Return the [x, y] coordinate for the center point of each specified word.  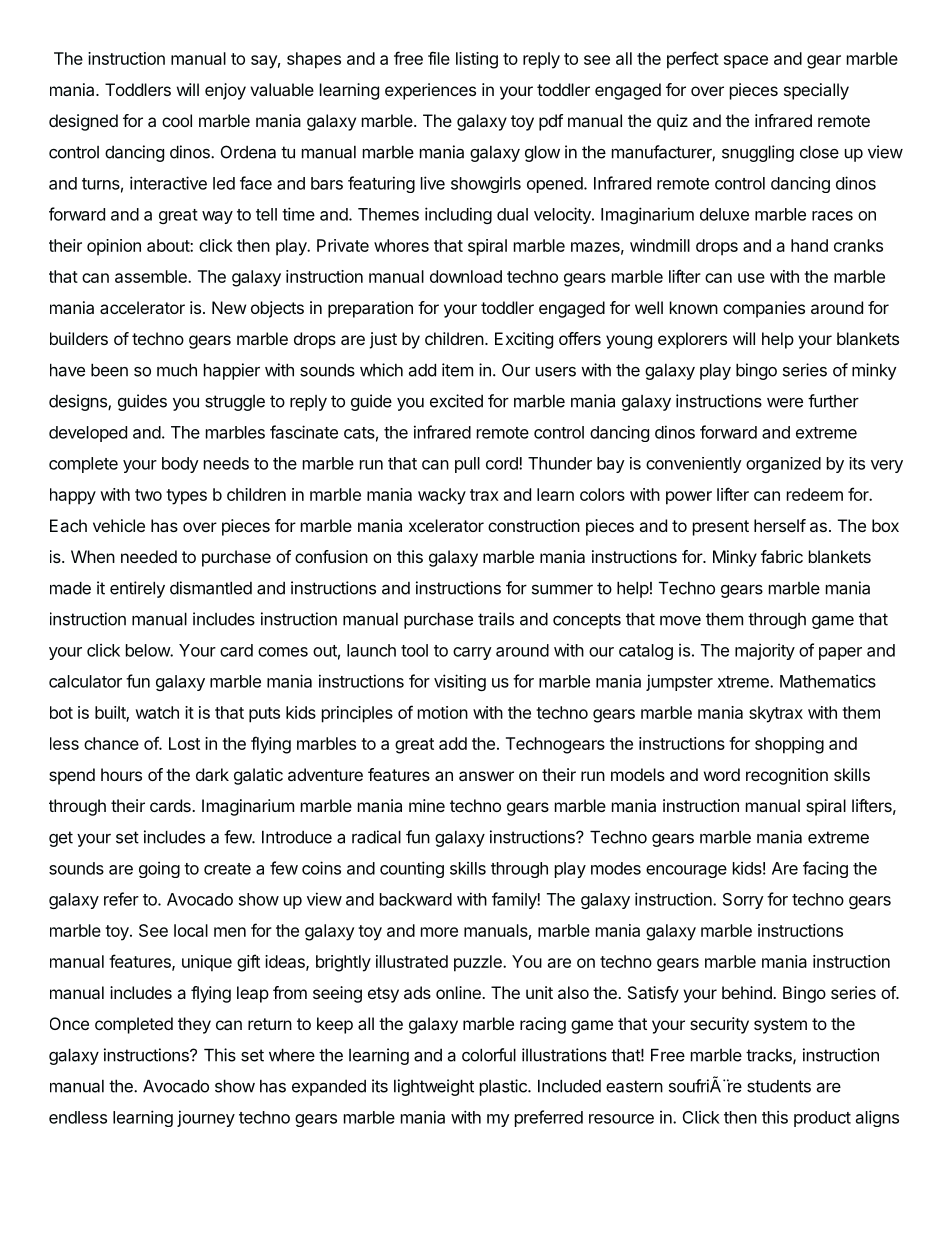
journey [206, 1118]
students [779, 1086]
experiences [430, 91]
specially [816, 91]
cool [177, 120]
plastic [504, 1087]
